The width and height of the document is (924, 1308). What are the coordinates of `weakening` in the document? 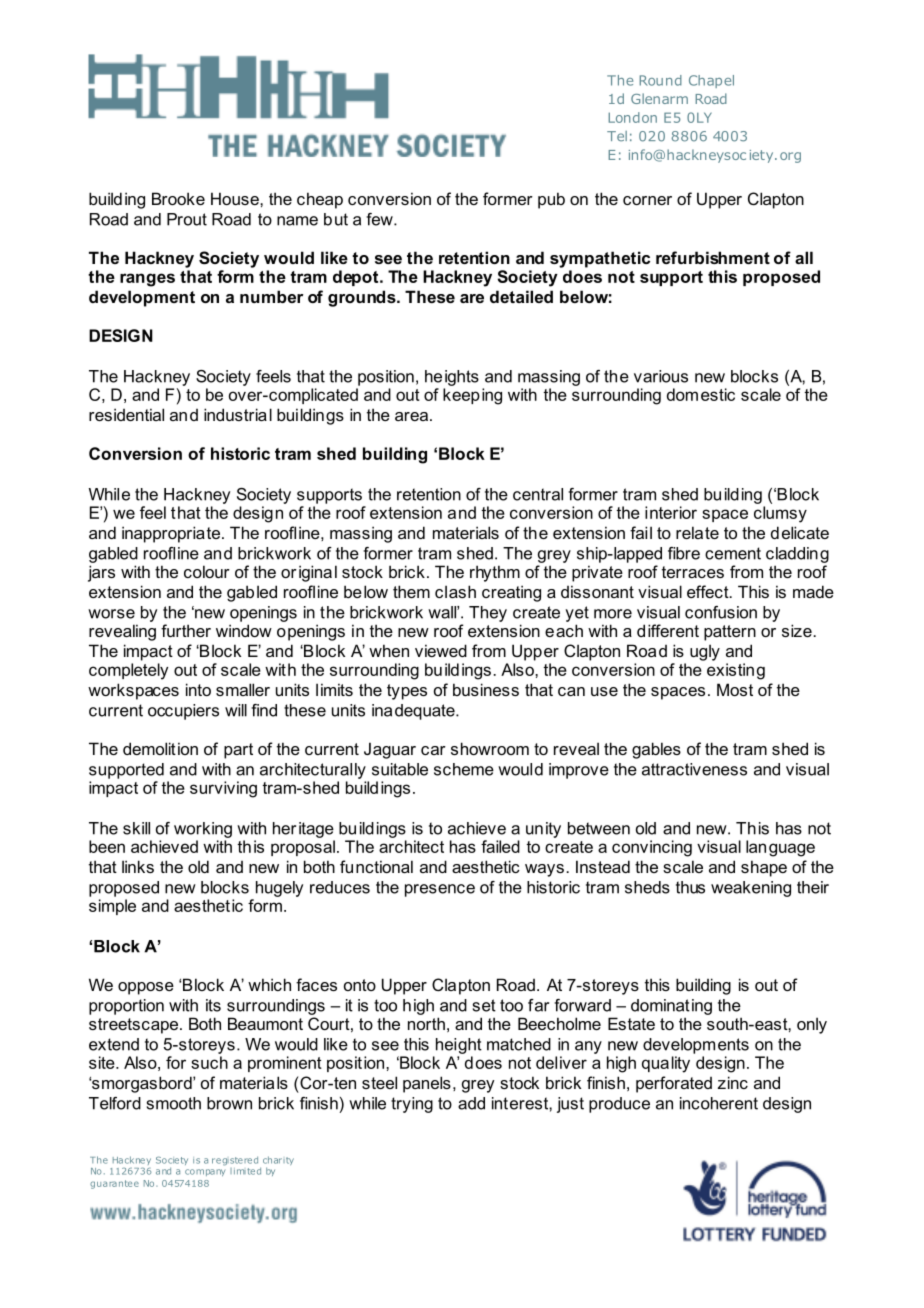 It's located at (751, 889).
